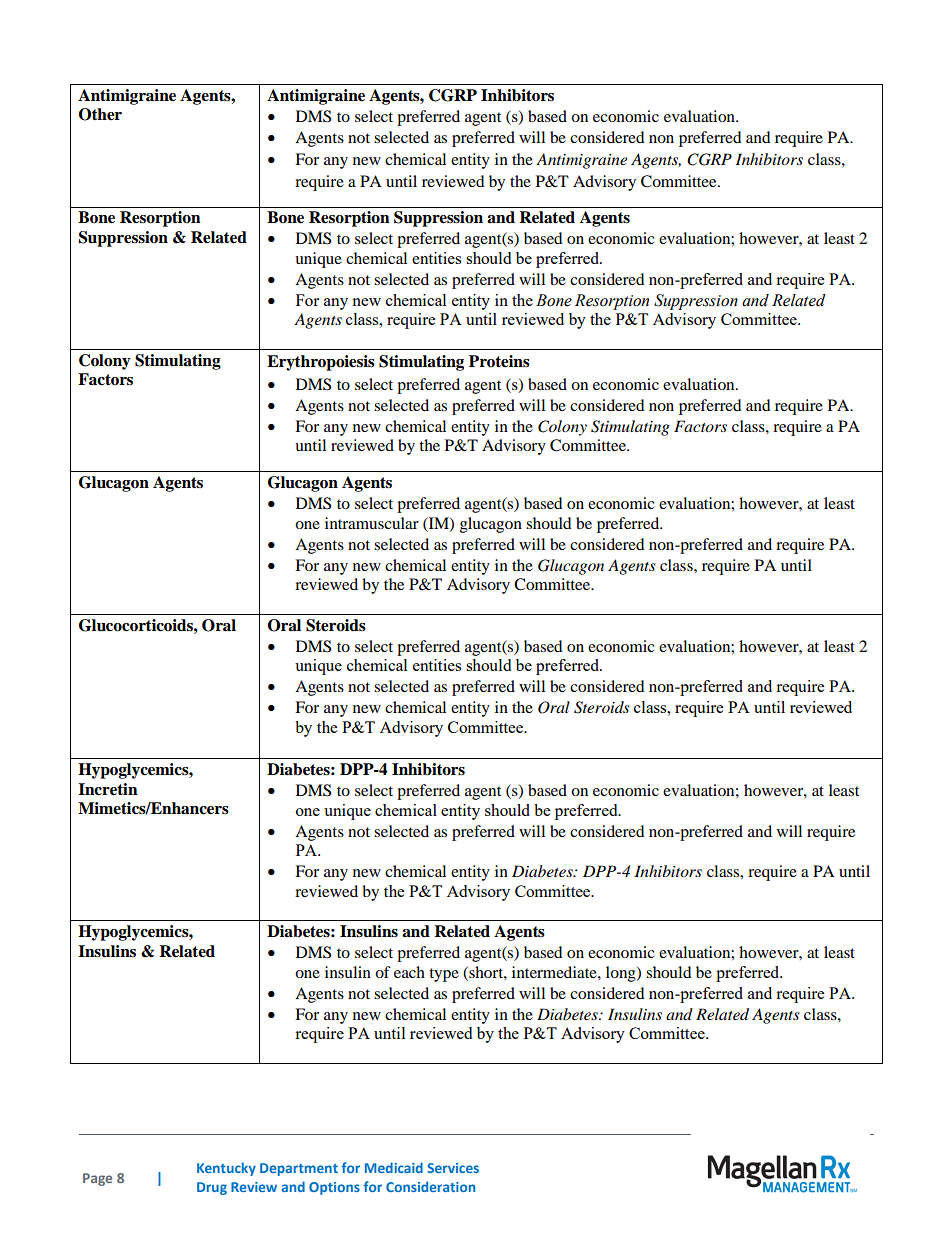  Describe the element at coordinates (453, 1168) in the screenshot. I see `Services` at that location.
